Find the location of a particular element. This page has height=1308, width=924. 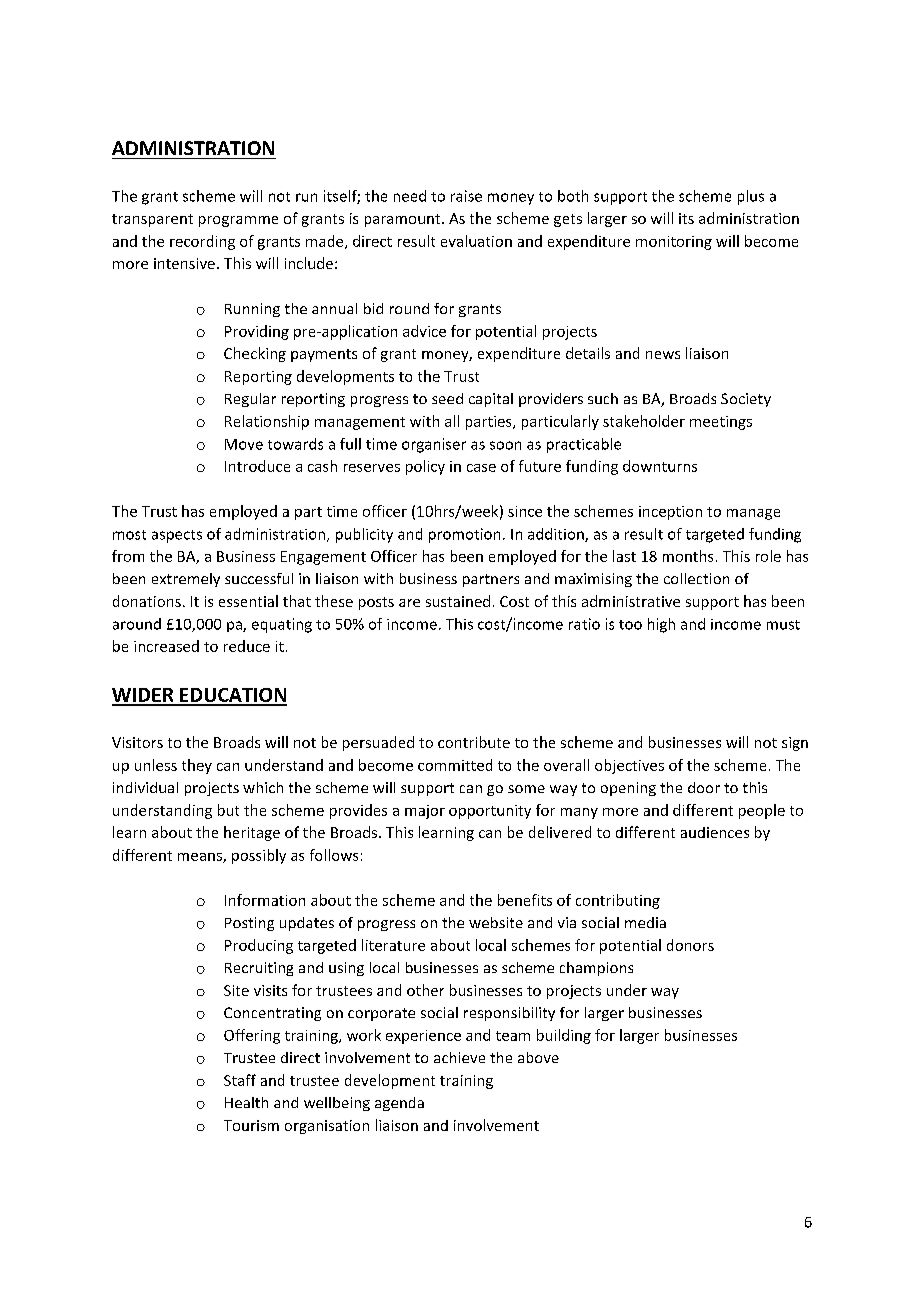

sustained is located at coordinates (458, 601).
